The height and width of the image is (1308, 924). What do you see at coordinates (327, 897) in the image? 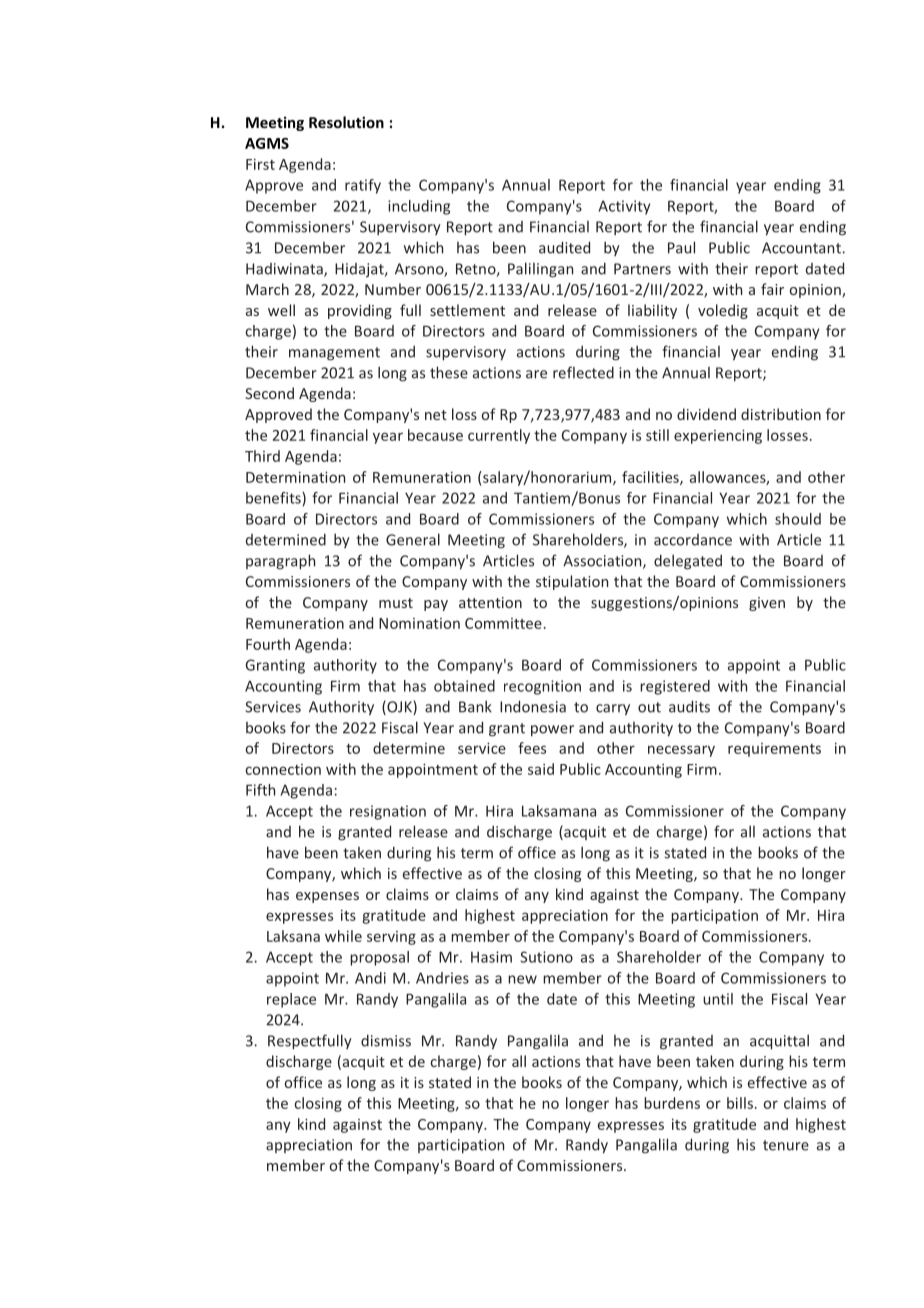
I see `expenses` at bounding box center [327, 897].
